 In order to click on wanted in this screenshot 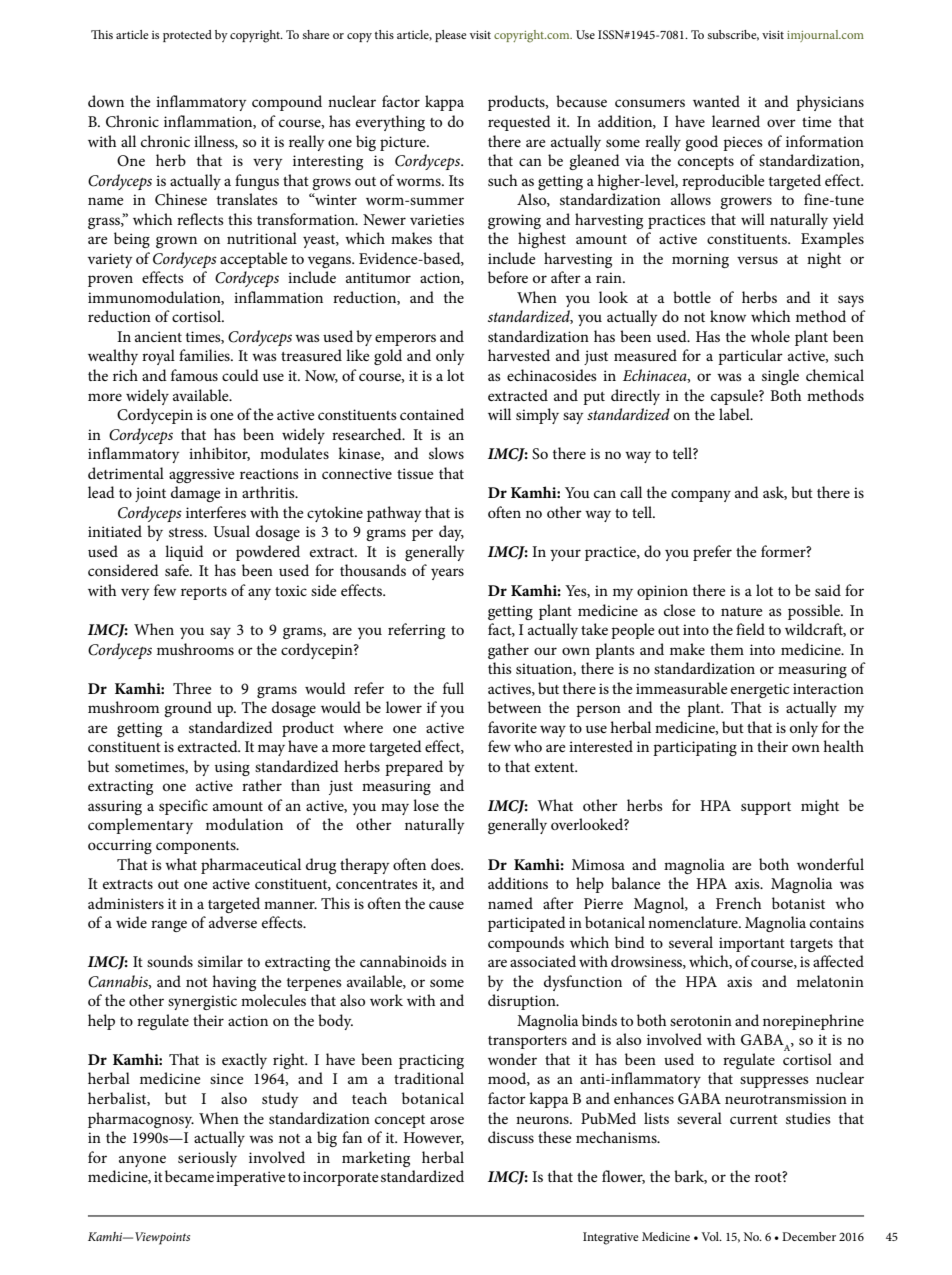, I will do `click(716, 101)`.
